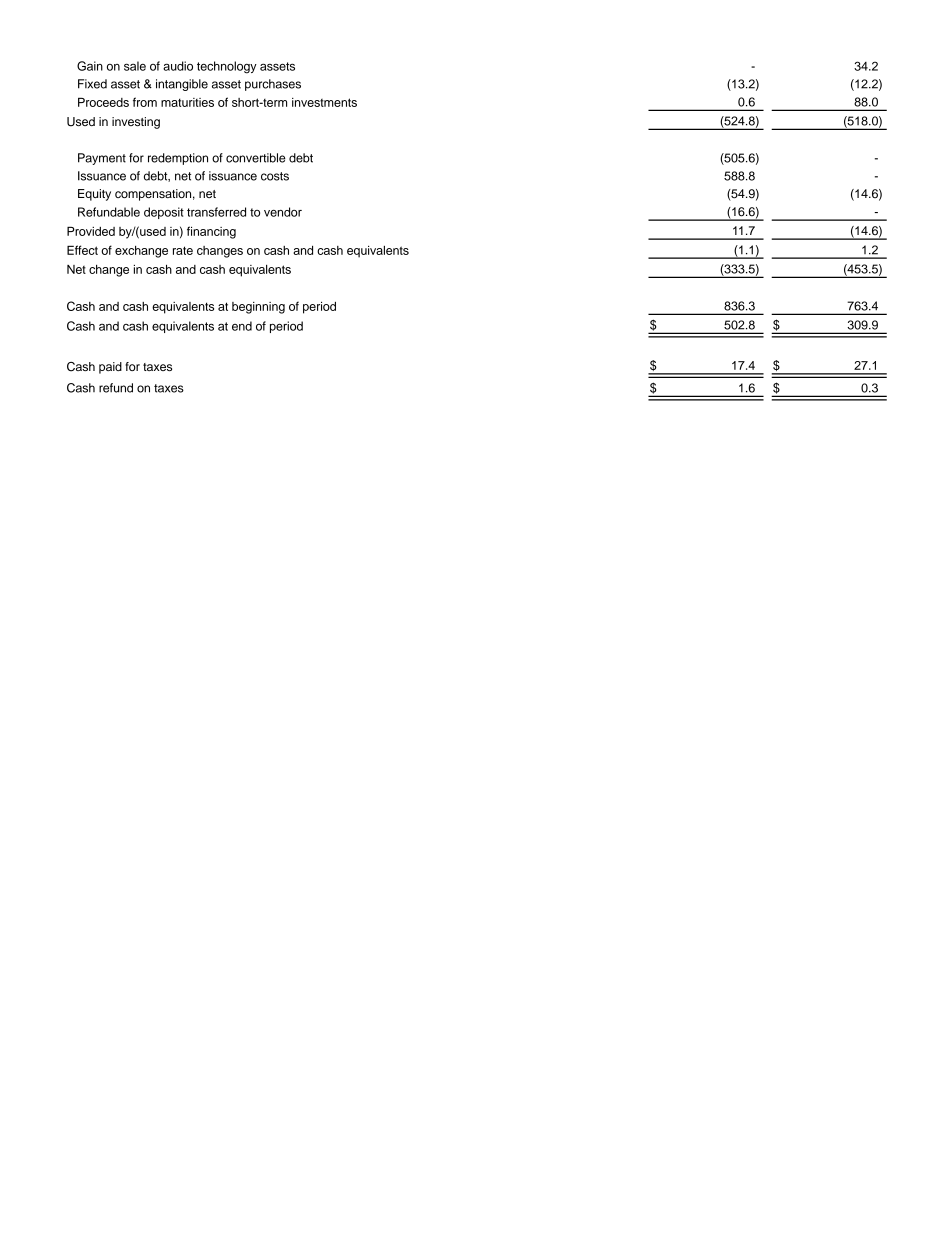 The image size is (952, 1233). What do you see at coordinates (227, 67) in the screenshot?
I see `technology` at bounding box center [227, 67].
